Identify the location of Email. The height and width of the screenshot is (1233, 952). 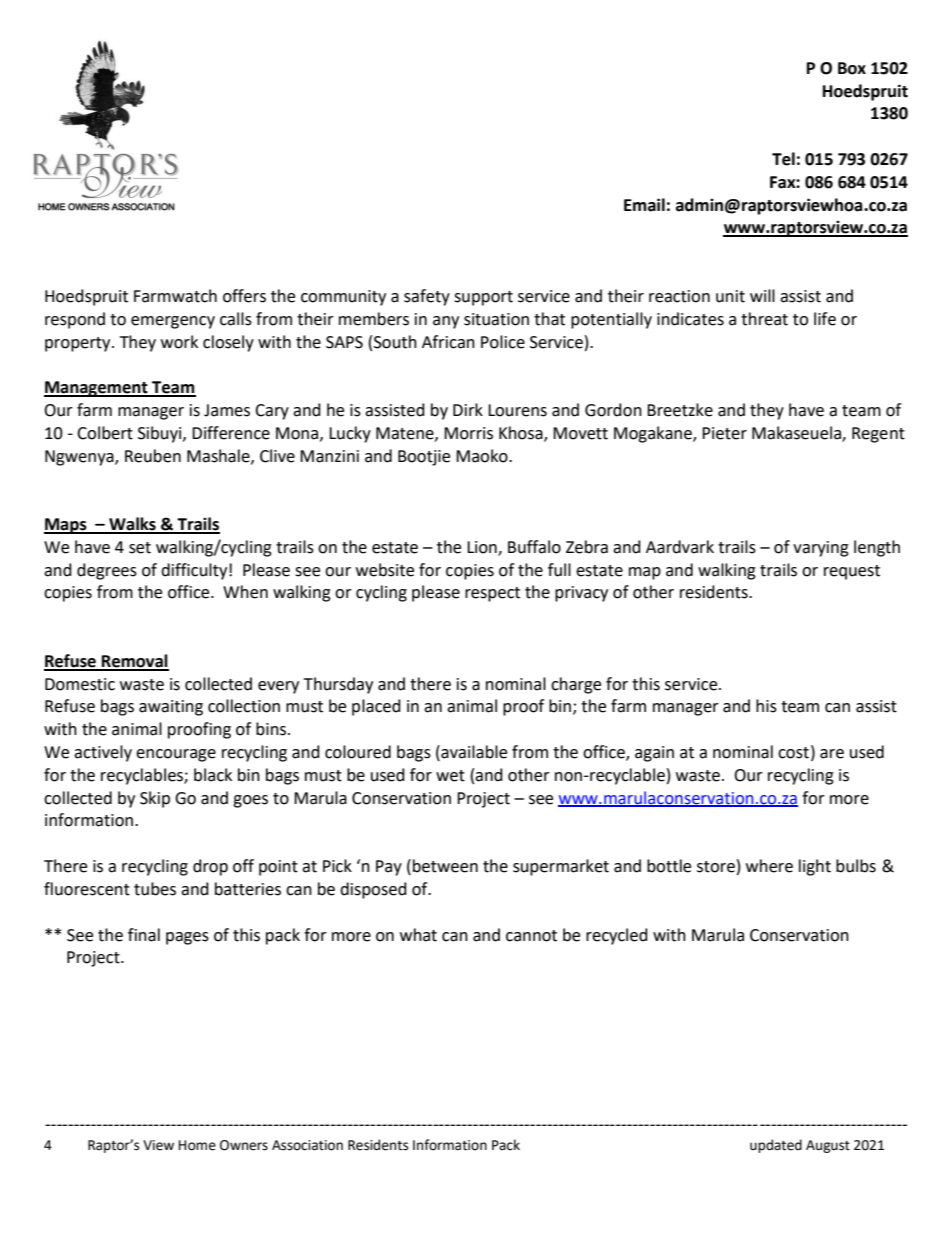
(644, 205).
